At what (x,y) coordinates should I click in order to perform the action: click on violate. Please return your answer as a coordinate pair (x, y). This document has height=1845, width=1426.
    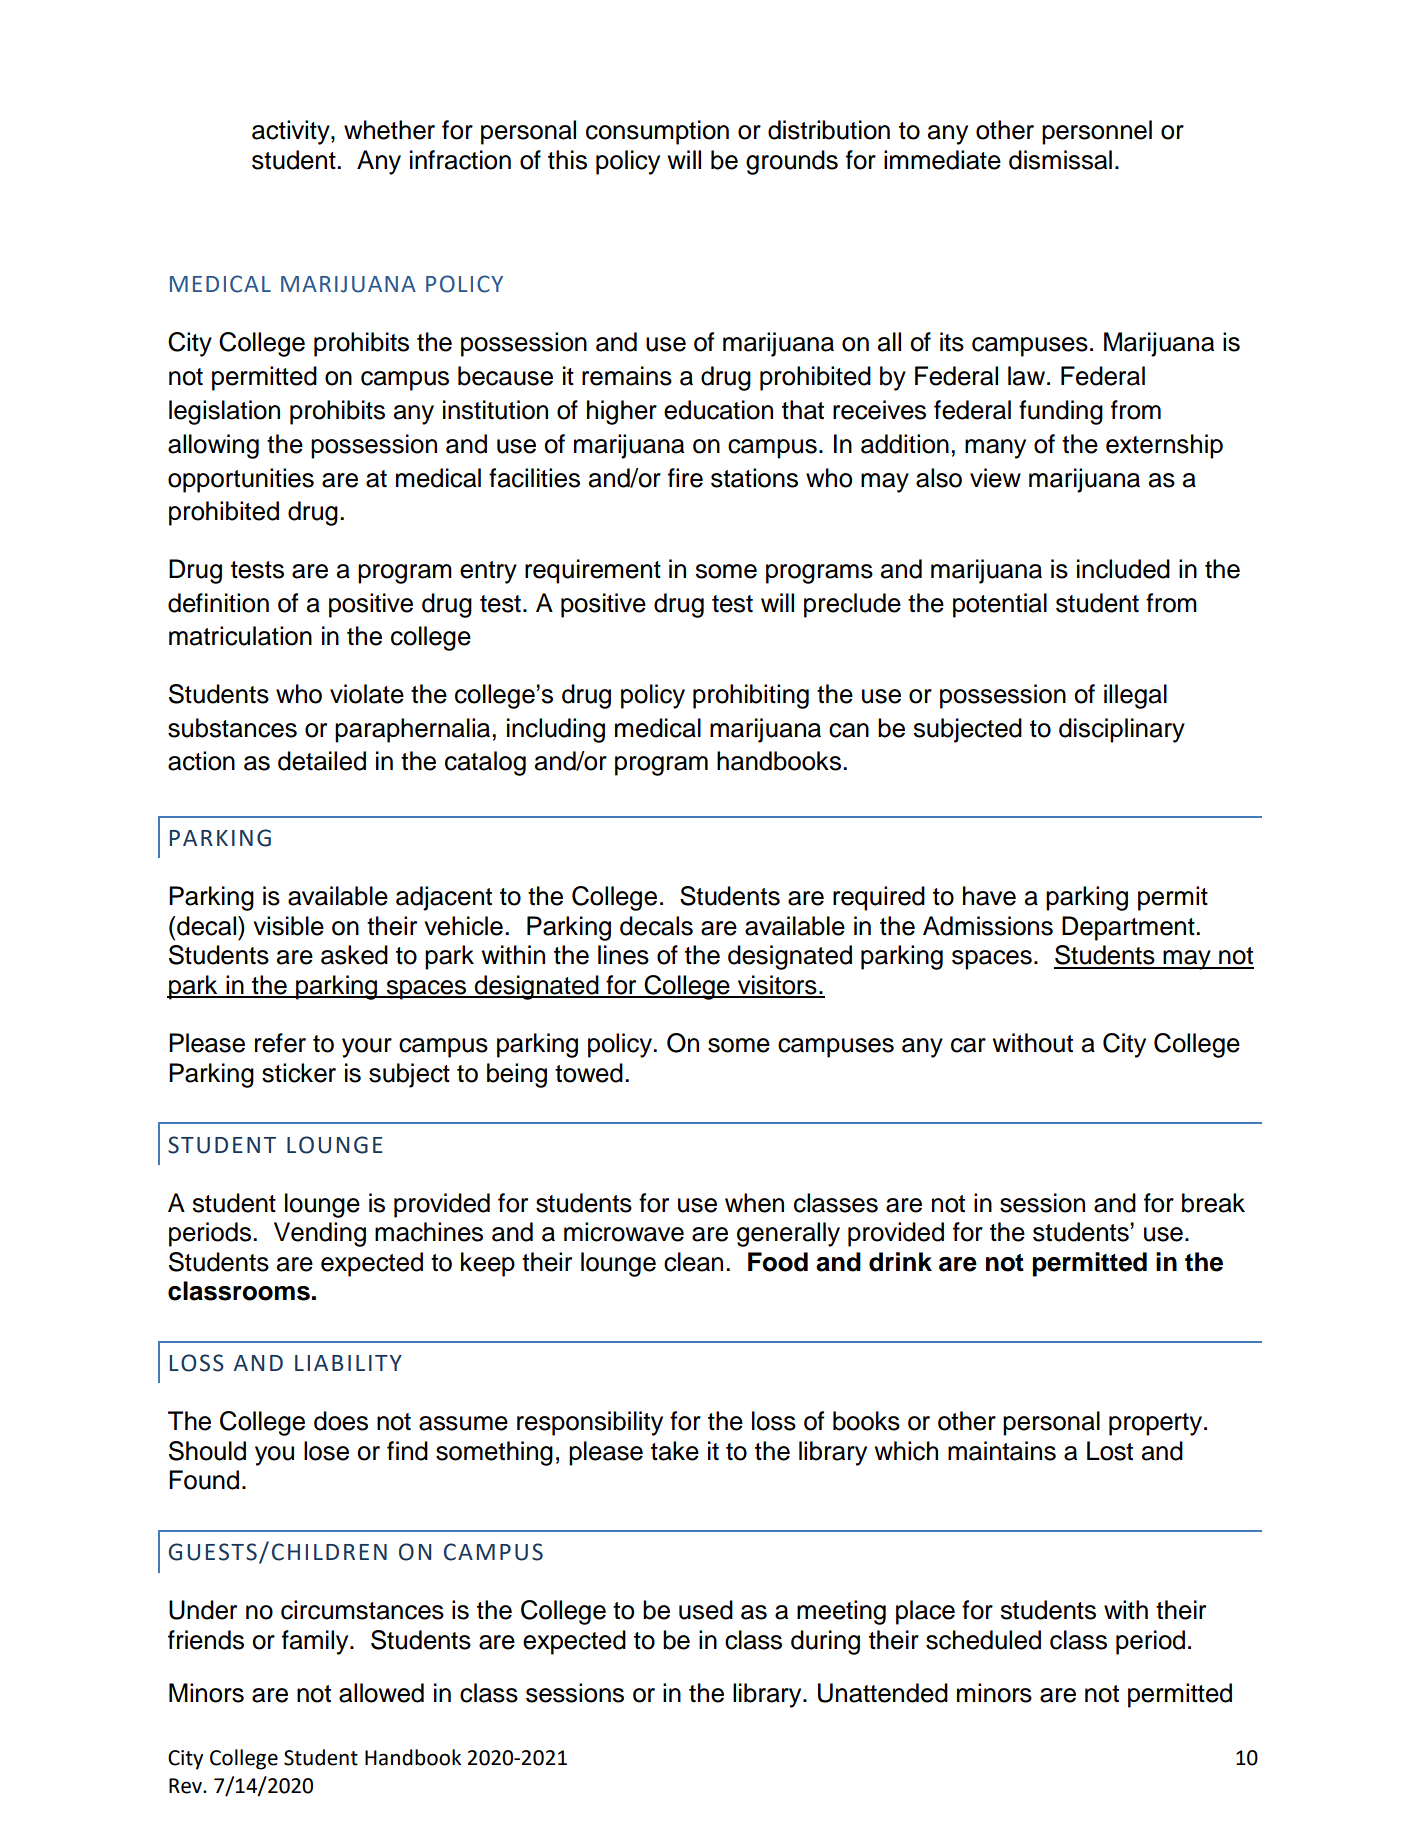
    Looking at the image, I should click on (367, 694).
